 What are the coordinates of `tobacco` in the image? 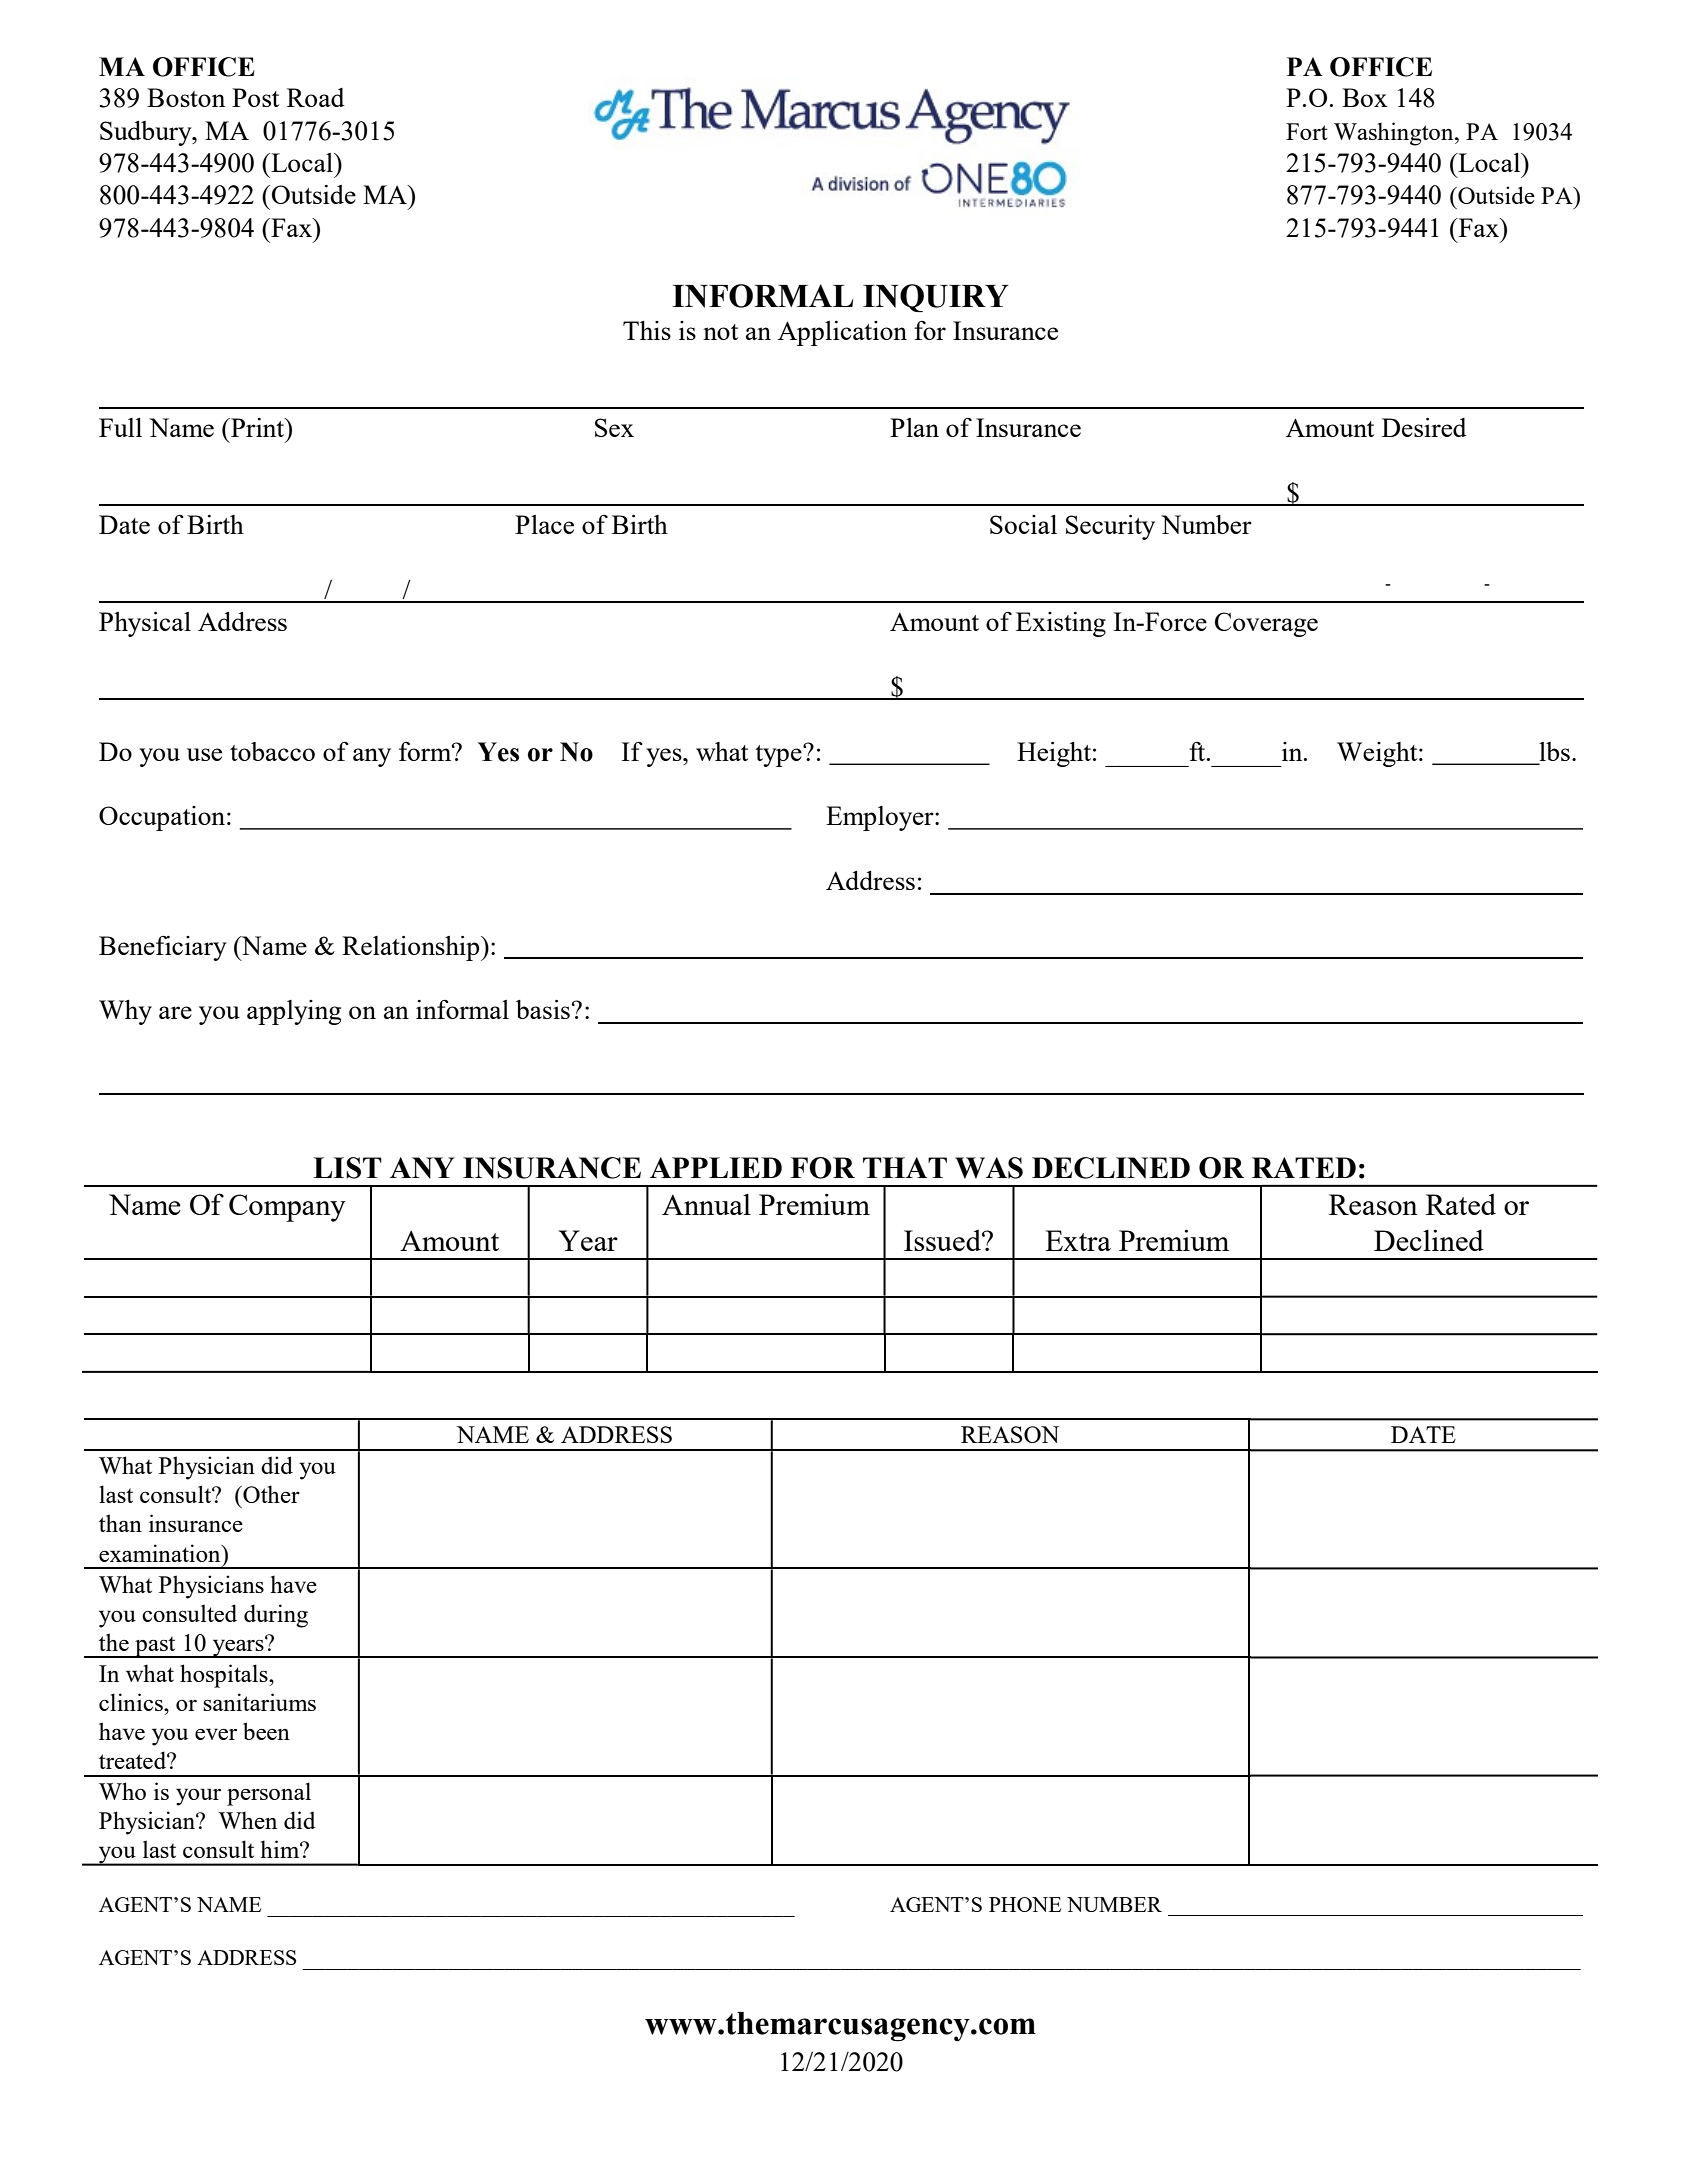 It's located at (272, 751).
